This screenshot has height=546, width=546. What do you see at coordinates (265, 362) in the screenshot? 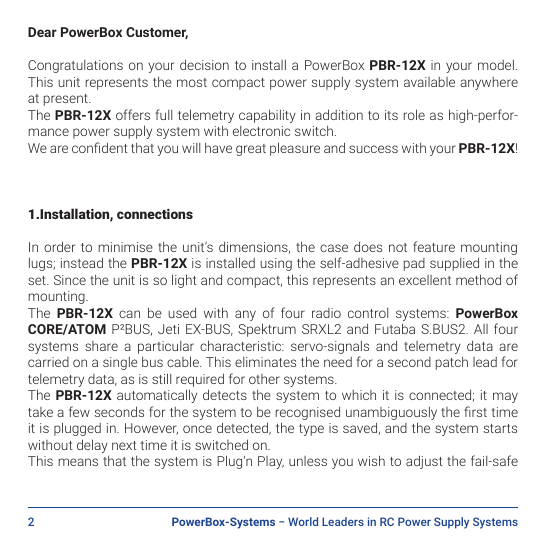
I see `eliminates` at bounding box center [265, 362].
